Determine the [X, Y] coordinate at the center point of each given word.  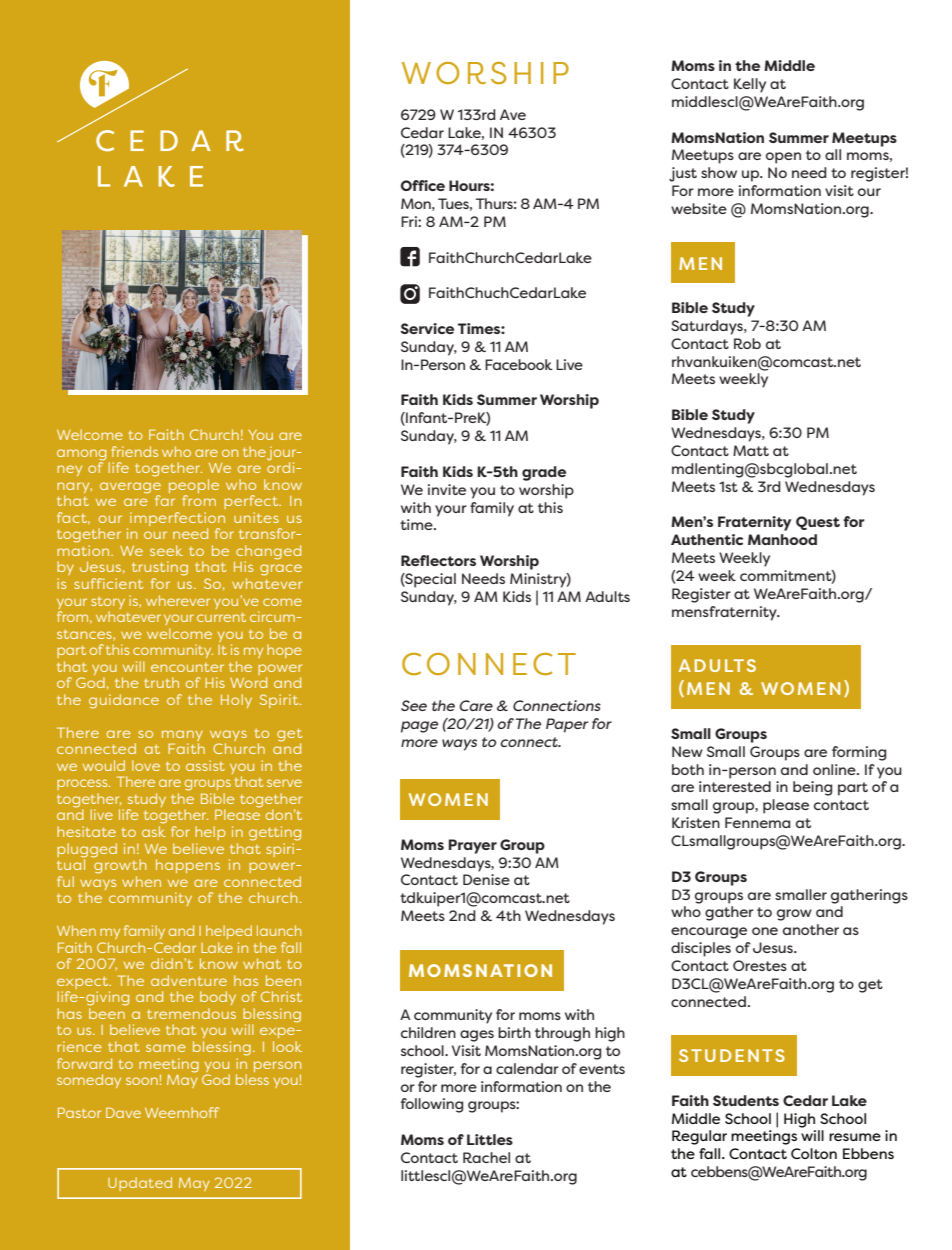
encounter [187, 667]
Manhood [782, 539]
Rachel [486, 1157]
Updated [140, 1184]
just [683, 174]
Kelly [750, 85]
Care [476, 705]
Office [423, 185]
